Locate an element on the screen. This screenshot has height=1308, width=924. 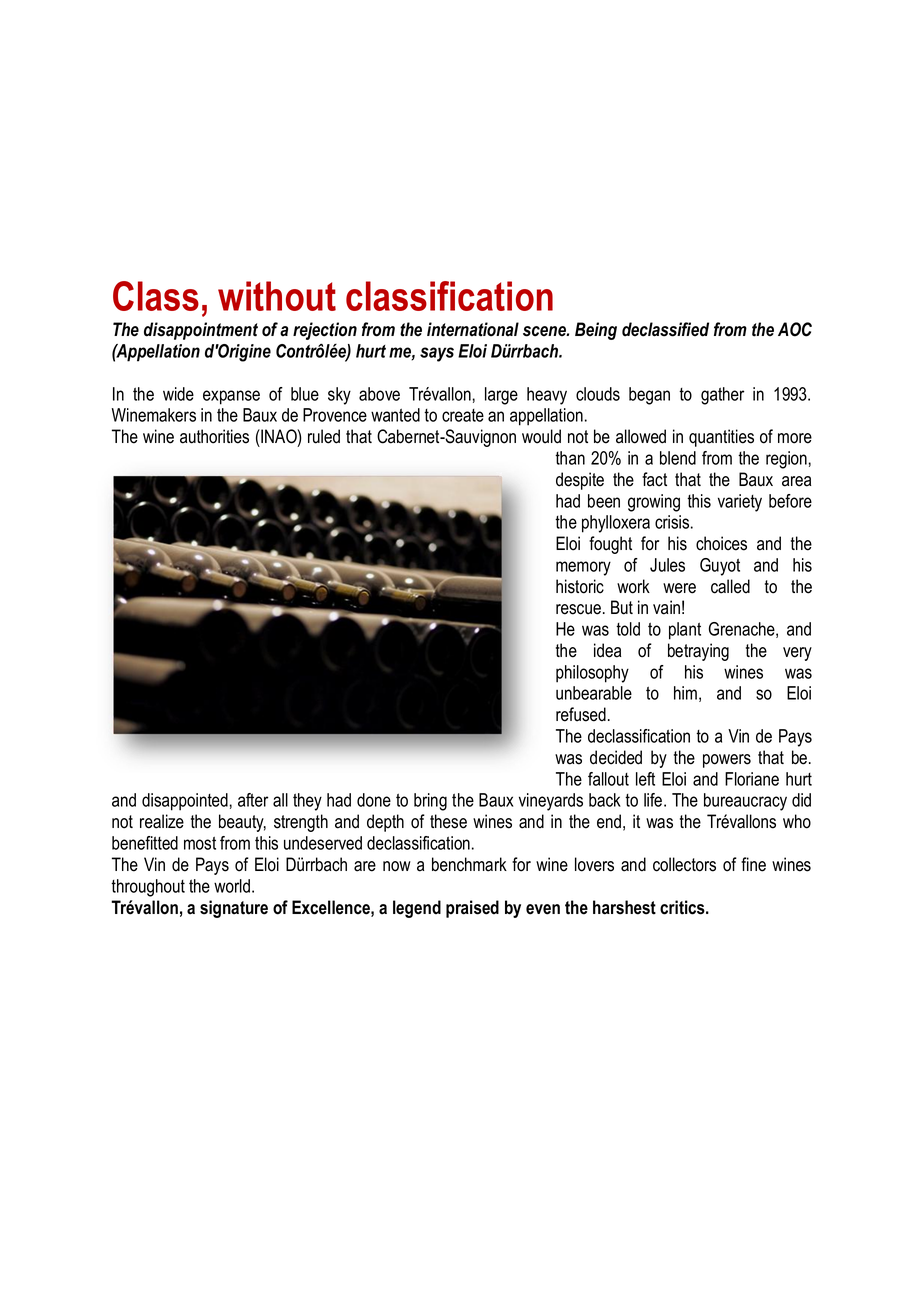
world is located at coordinates (232, 886).
